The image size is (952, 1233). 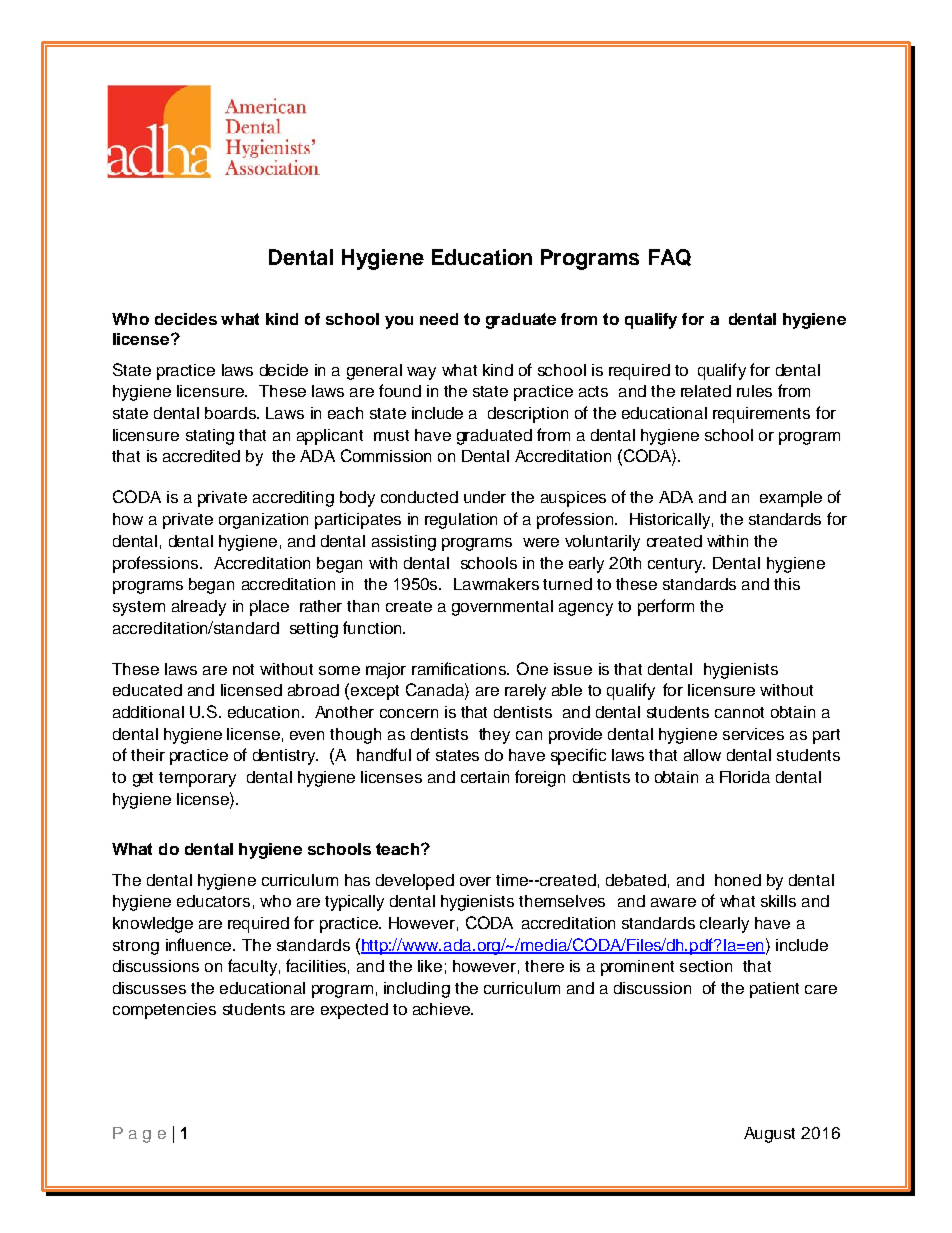 I want to click on Lawmakers, so click(x=496, y=584).
